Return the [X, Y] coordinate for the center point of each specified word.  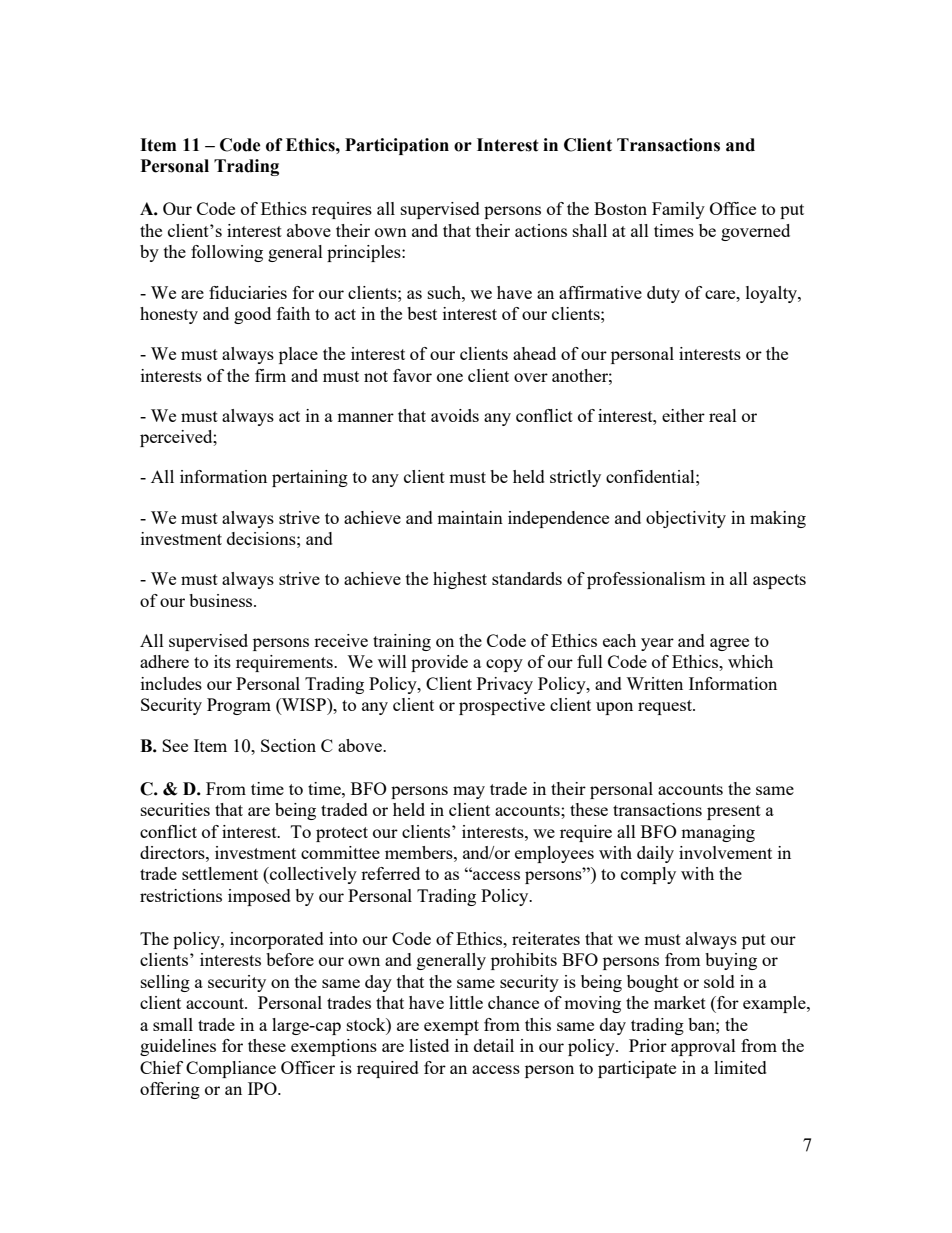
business [222, 600]
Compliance [231, 1069]
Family [678, 210]
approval [703, 1047]
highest [460, 580]
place [298, 355]
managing [718, 833]
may [469, 792]
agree [729, 644]
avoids [455, 415]
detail [494, 1045]
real [723, 415]
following [227, 253]
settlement [220, 873]
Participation [397, 146]
